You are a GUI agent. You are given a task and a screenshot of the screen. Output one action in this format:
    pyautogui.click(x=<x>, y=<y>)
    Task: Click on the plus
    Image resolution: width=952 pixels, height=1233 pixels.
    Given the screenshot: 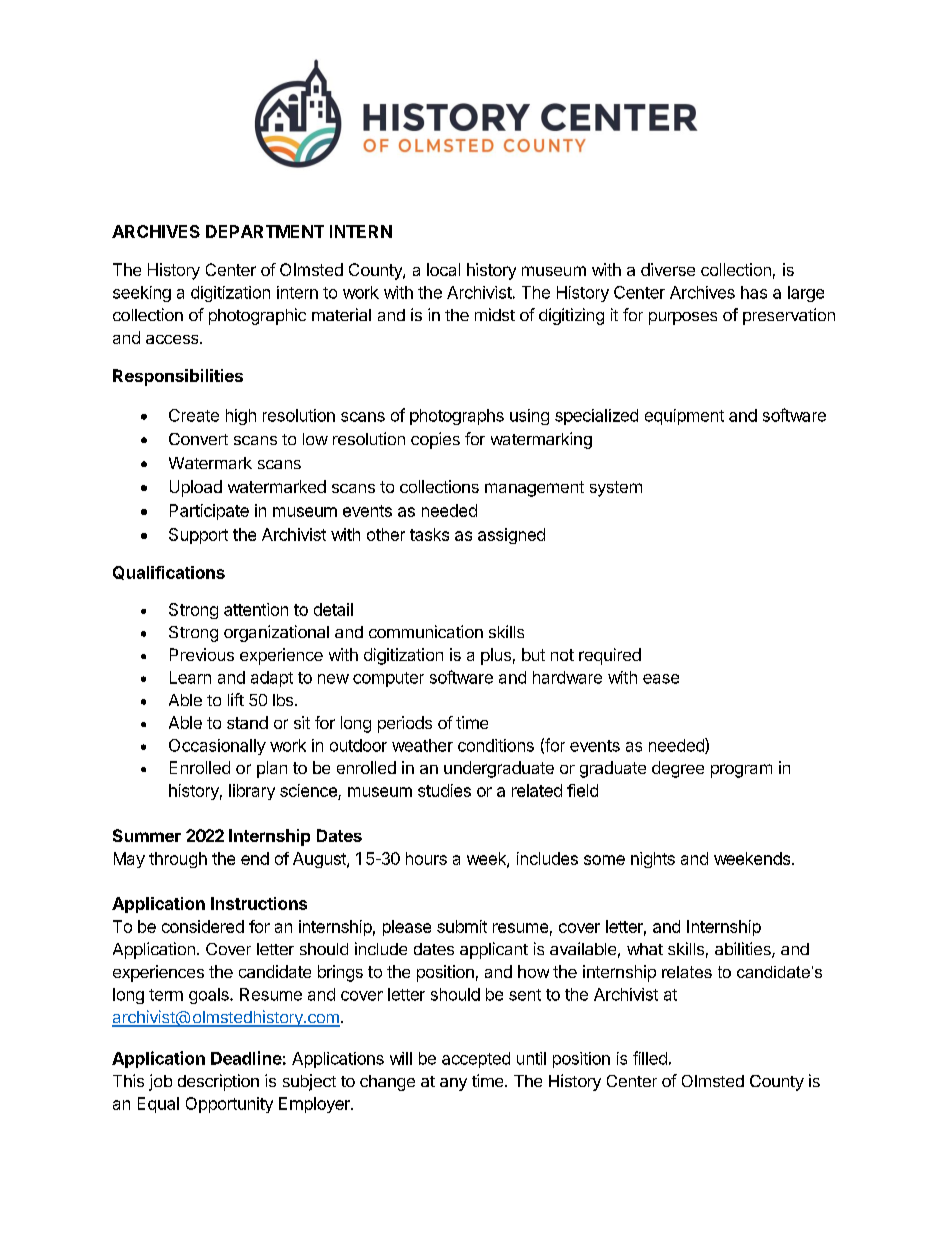 What is the action you would take?
    pyautogui.click(x=496, y=656)
